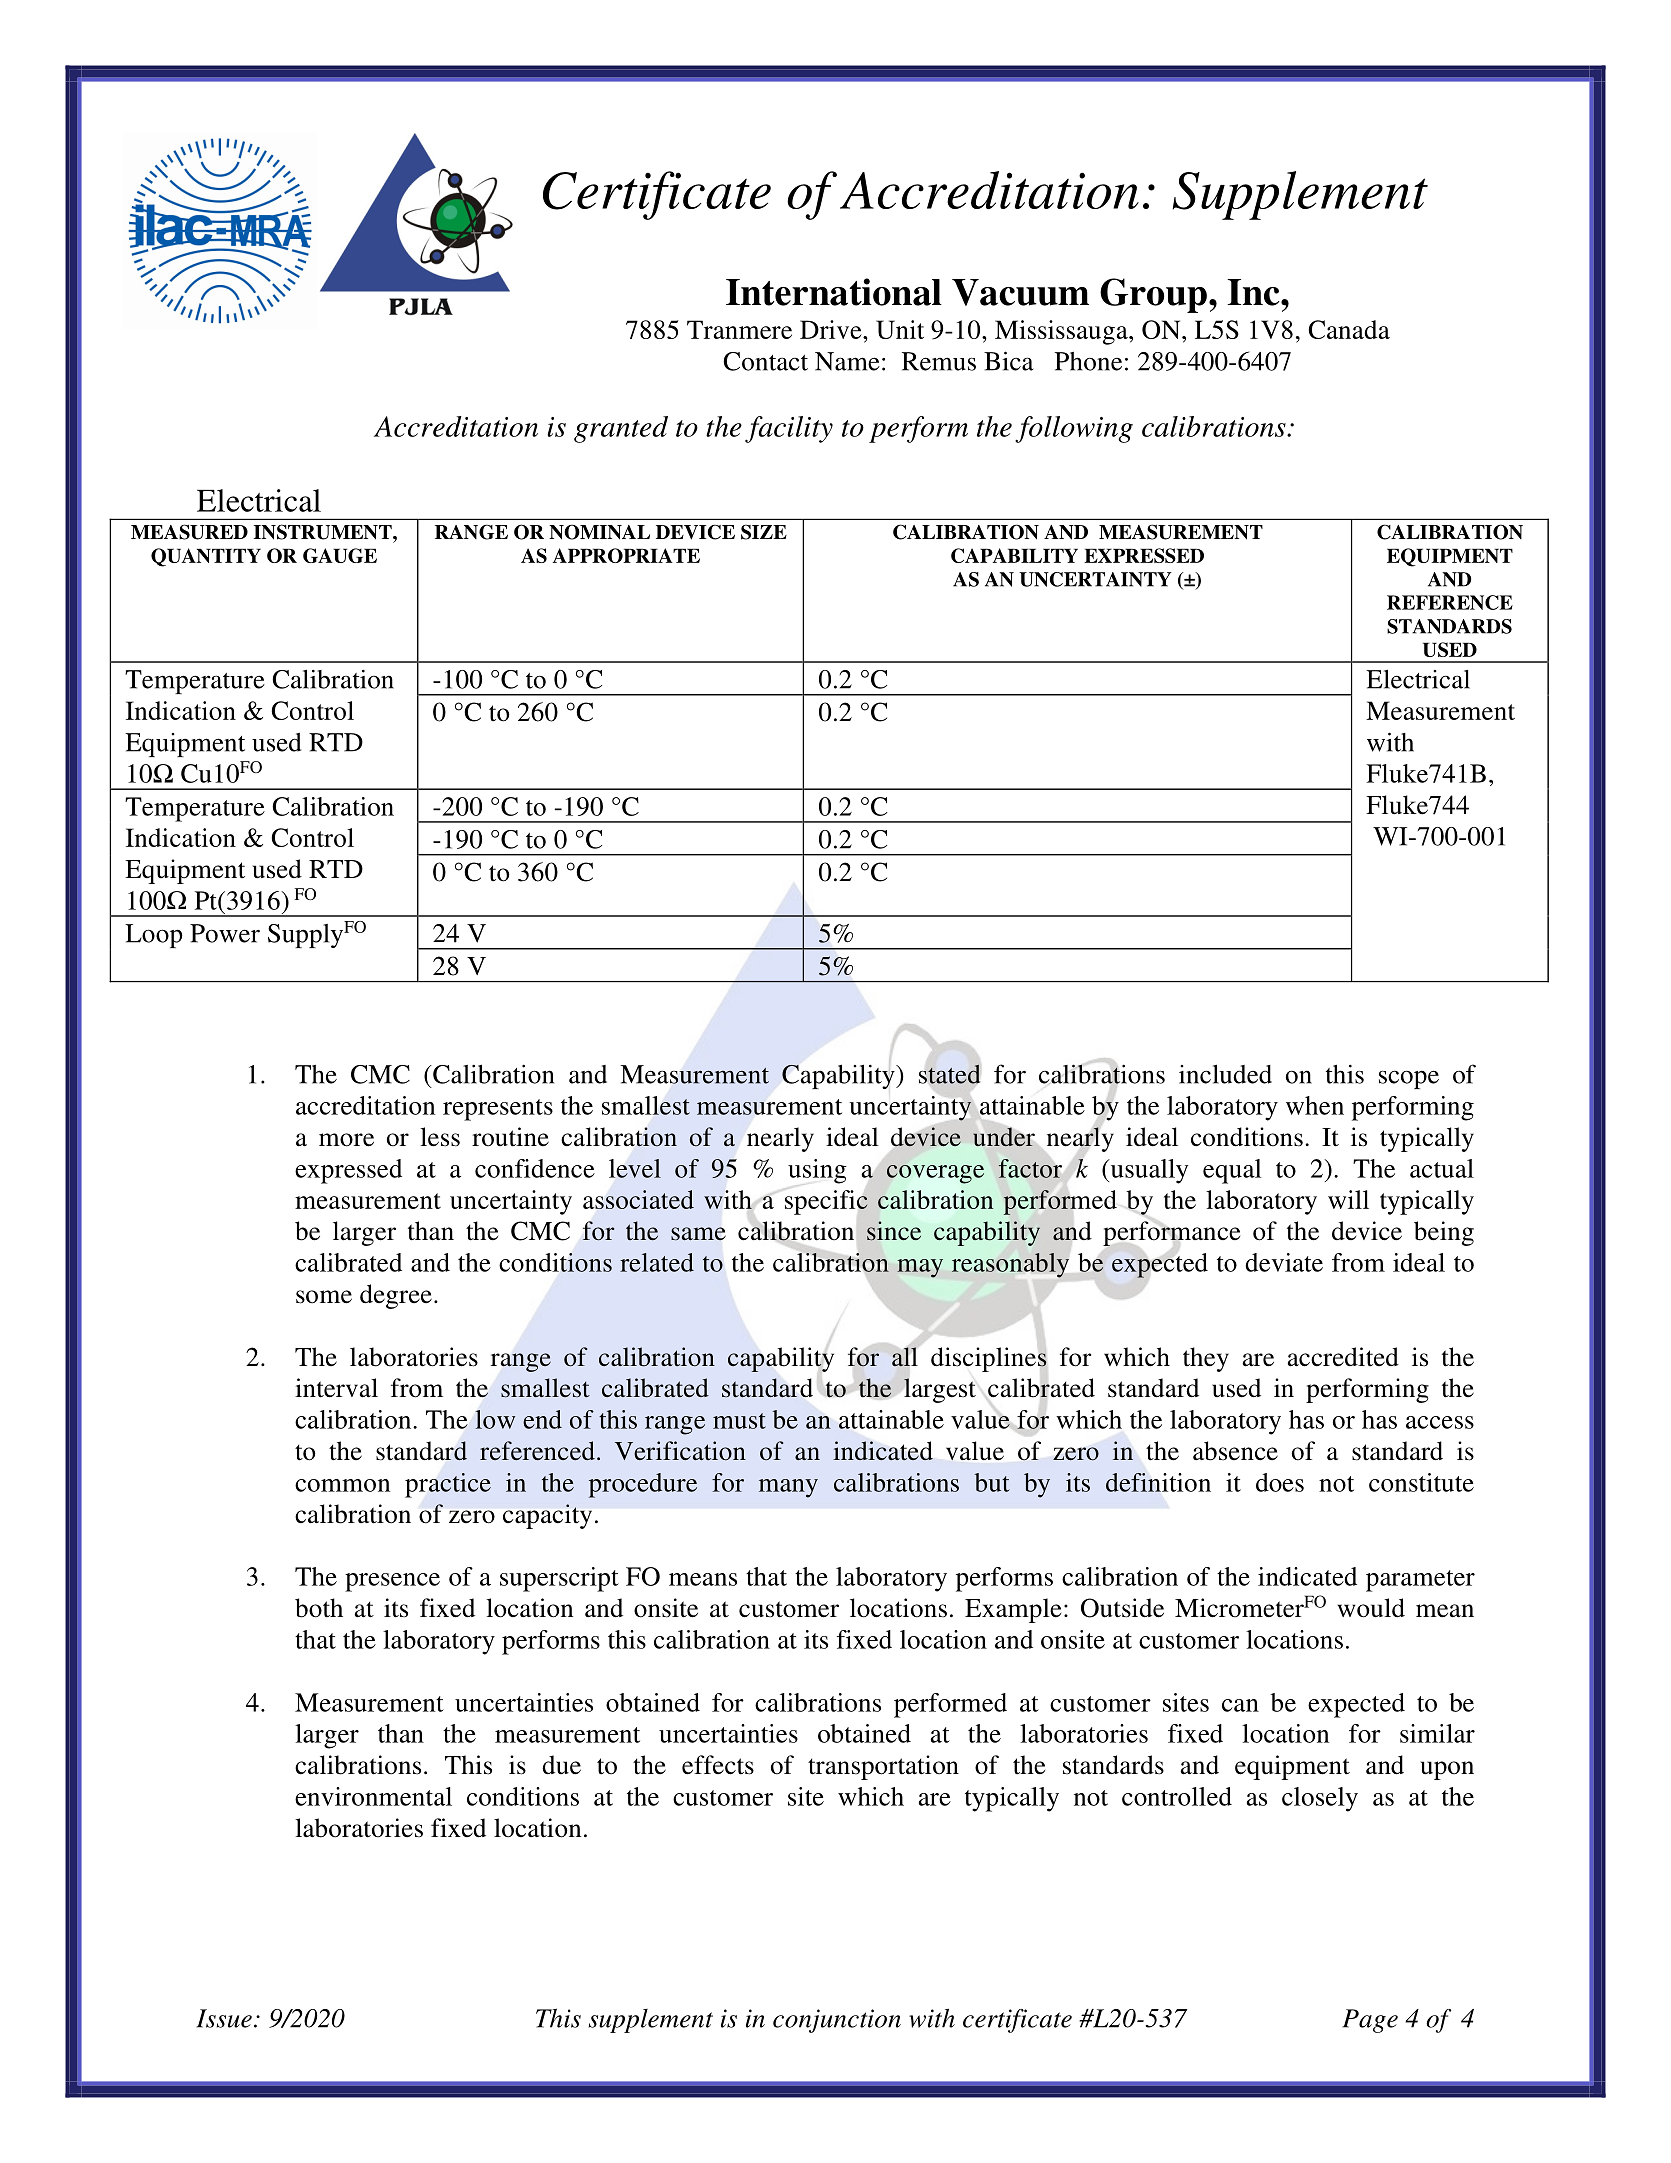 This document has width=1671, height=2163. I want to click on INSTRUMENT, so click(324, 532).
